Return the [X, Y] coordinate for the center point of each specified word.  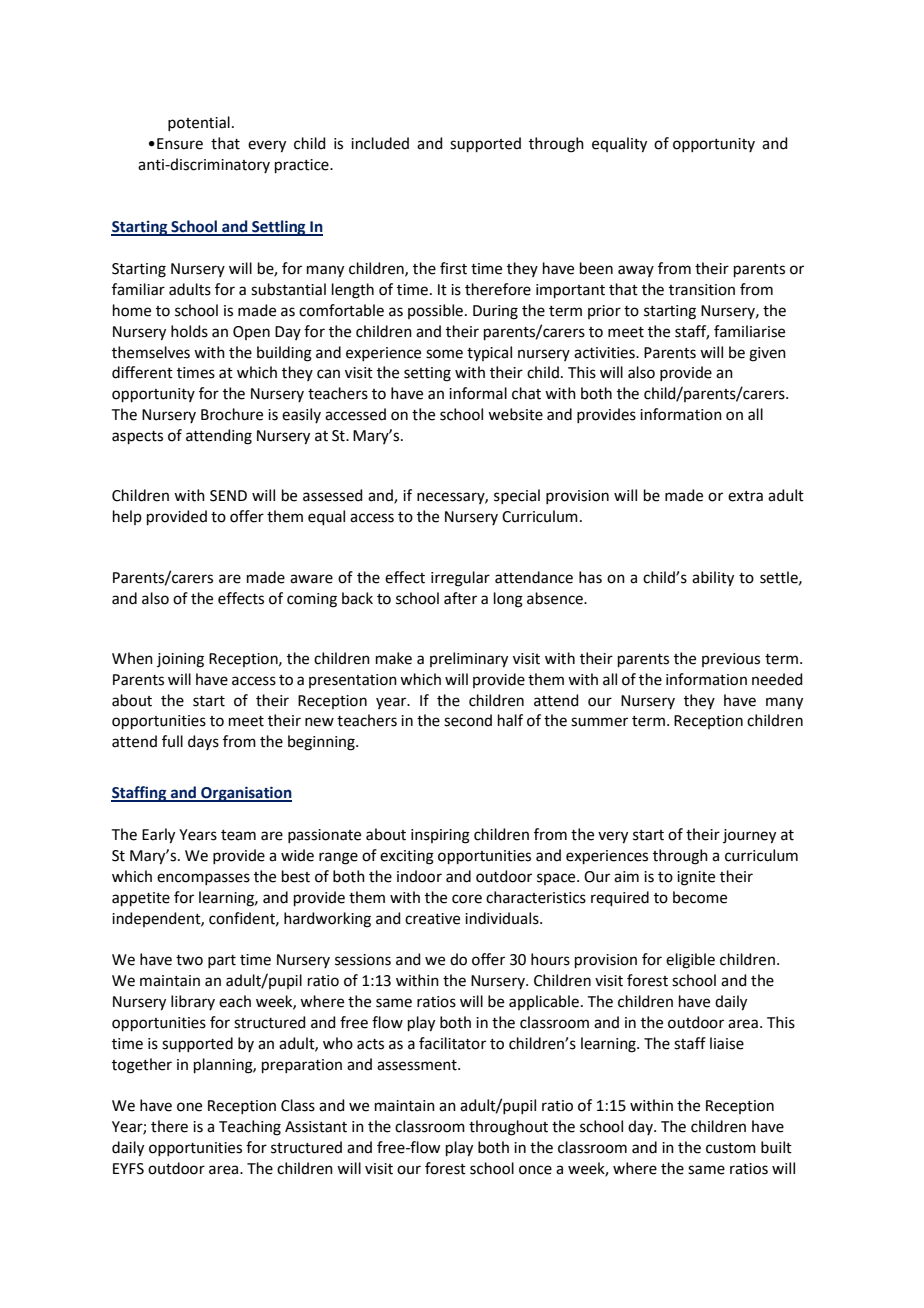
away [636, 271]
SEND [228, 496]
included [380, 143]
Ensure [180, 144]
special [517, 496]
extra [745, 496]
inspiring [440, 836]
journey [749, 836]
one [189, 1107]
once [535, 1170]
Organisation [245, 794]
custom [731, 1148]
